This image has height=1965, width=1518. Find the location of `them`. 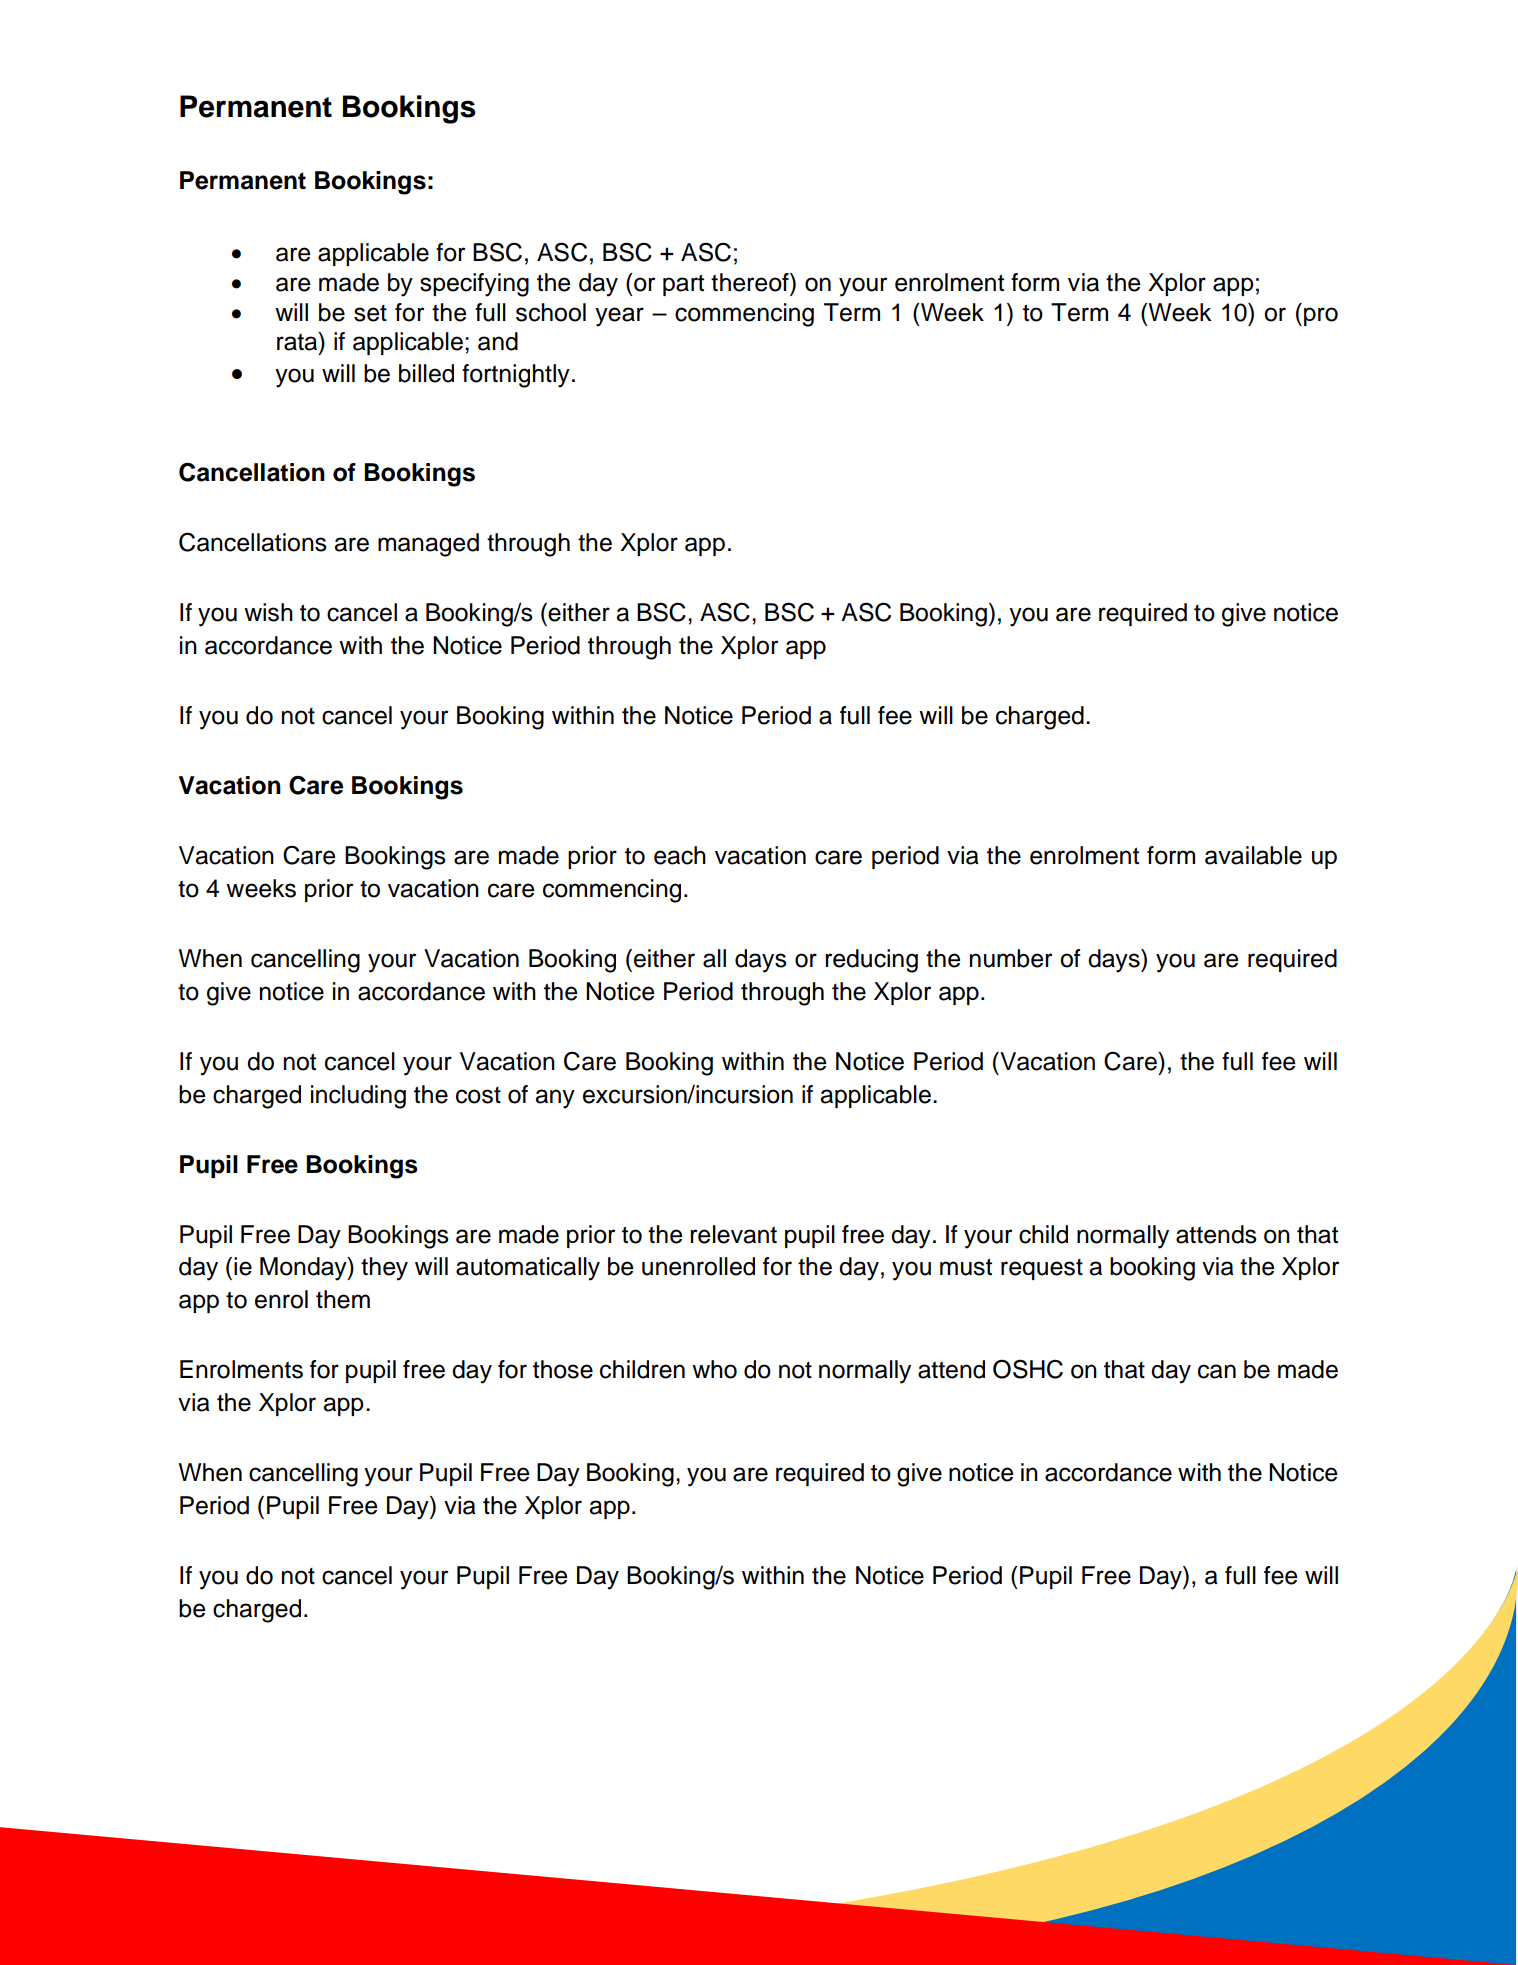

them is located at coordinates (343, 1299).
